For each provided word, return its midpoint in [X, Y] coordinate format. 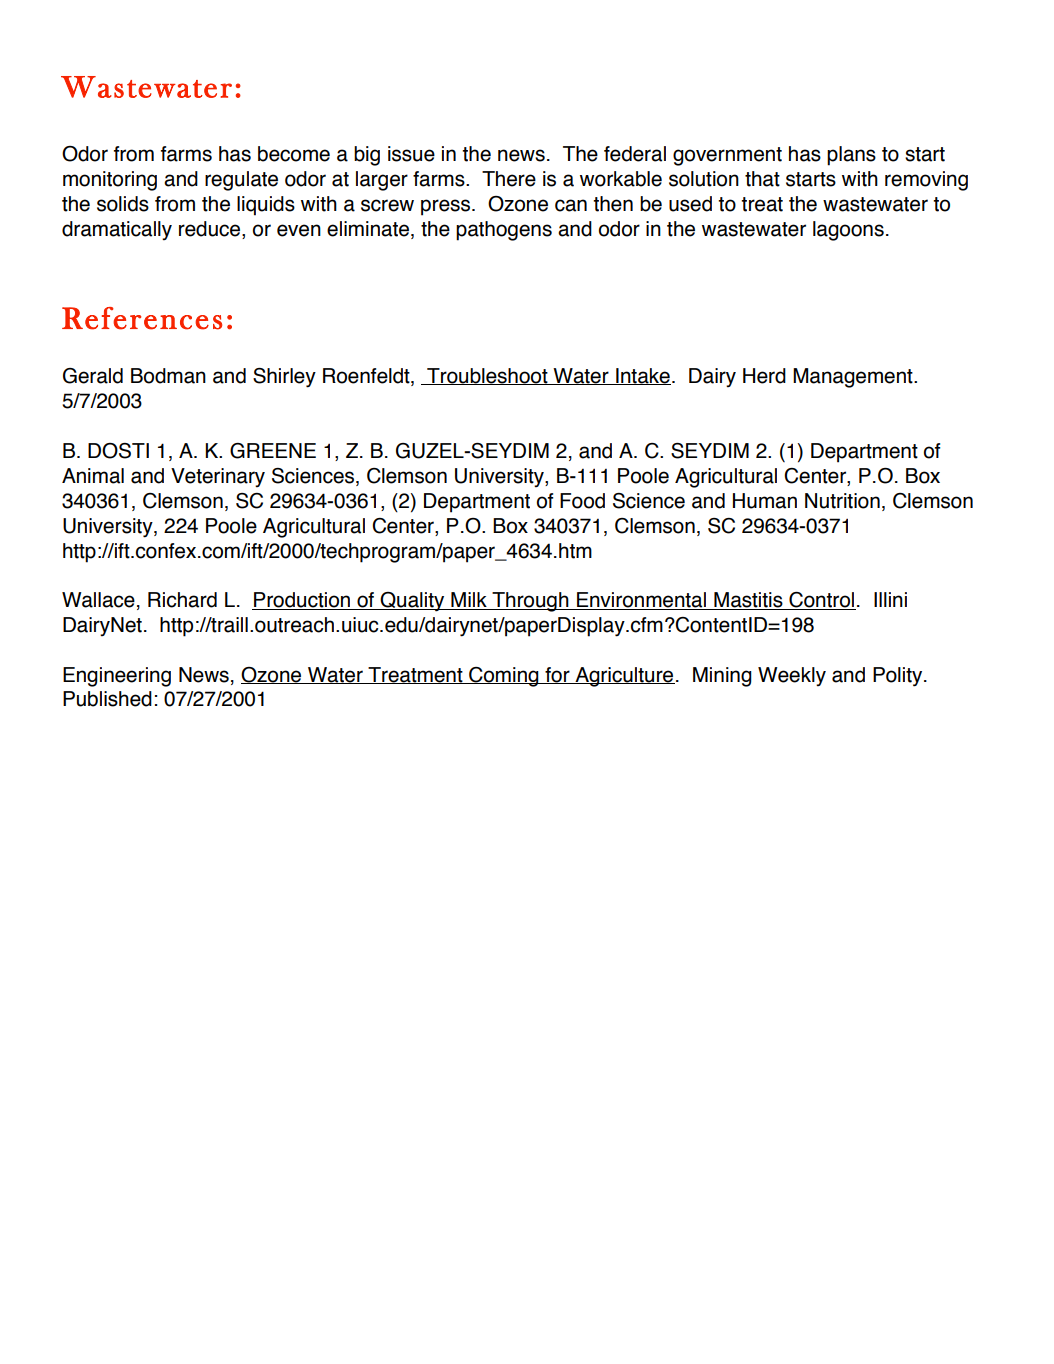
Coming [504, 677]
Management [854, 378]
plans [851, 156]
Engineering [117, 677]
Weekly [792, 676]
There [509, 179]
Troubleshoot [487, 376]
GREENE [273, 451]
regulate [241, 181]
